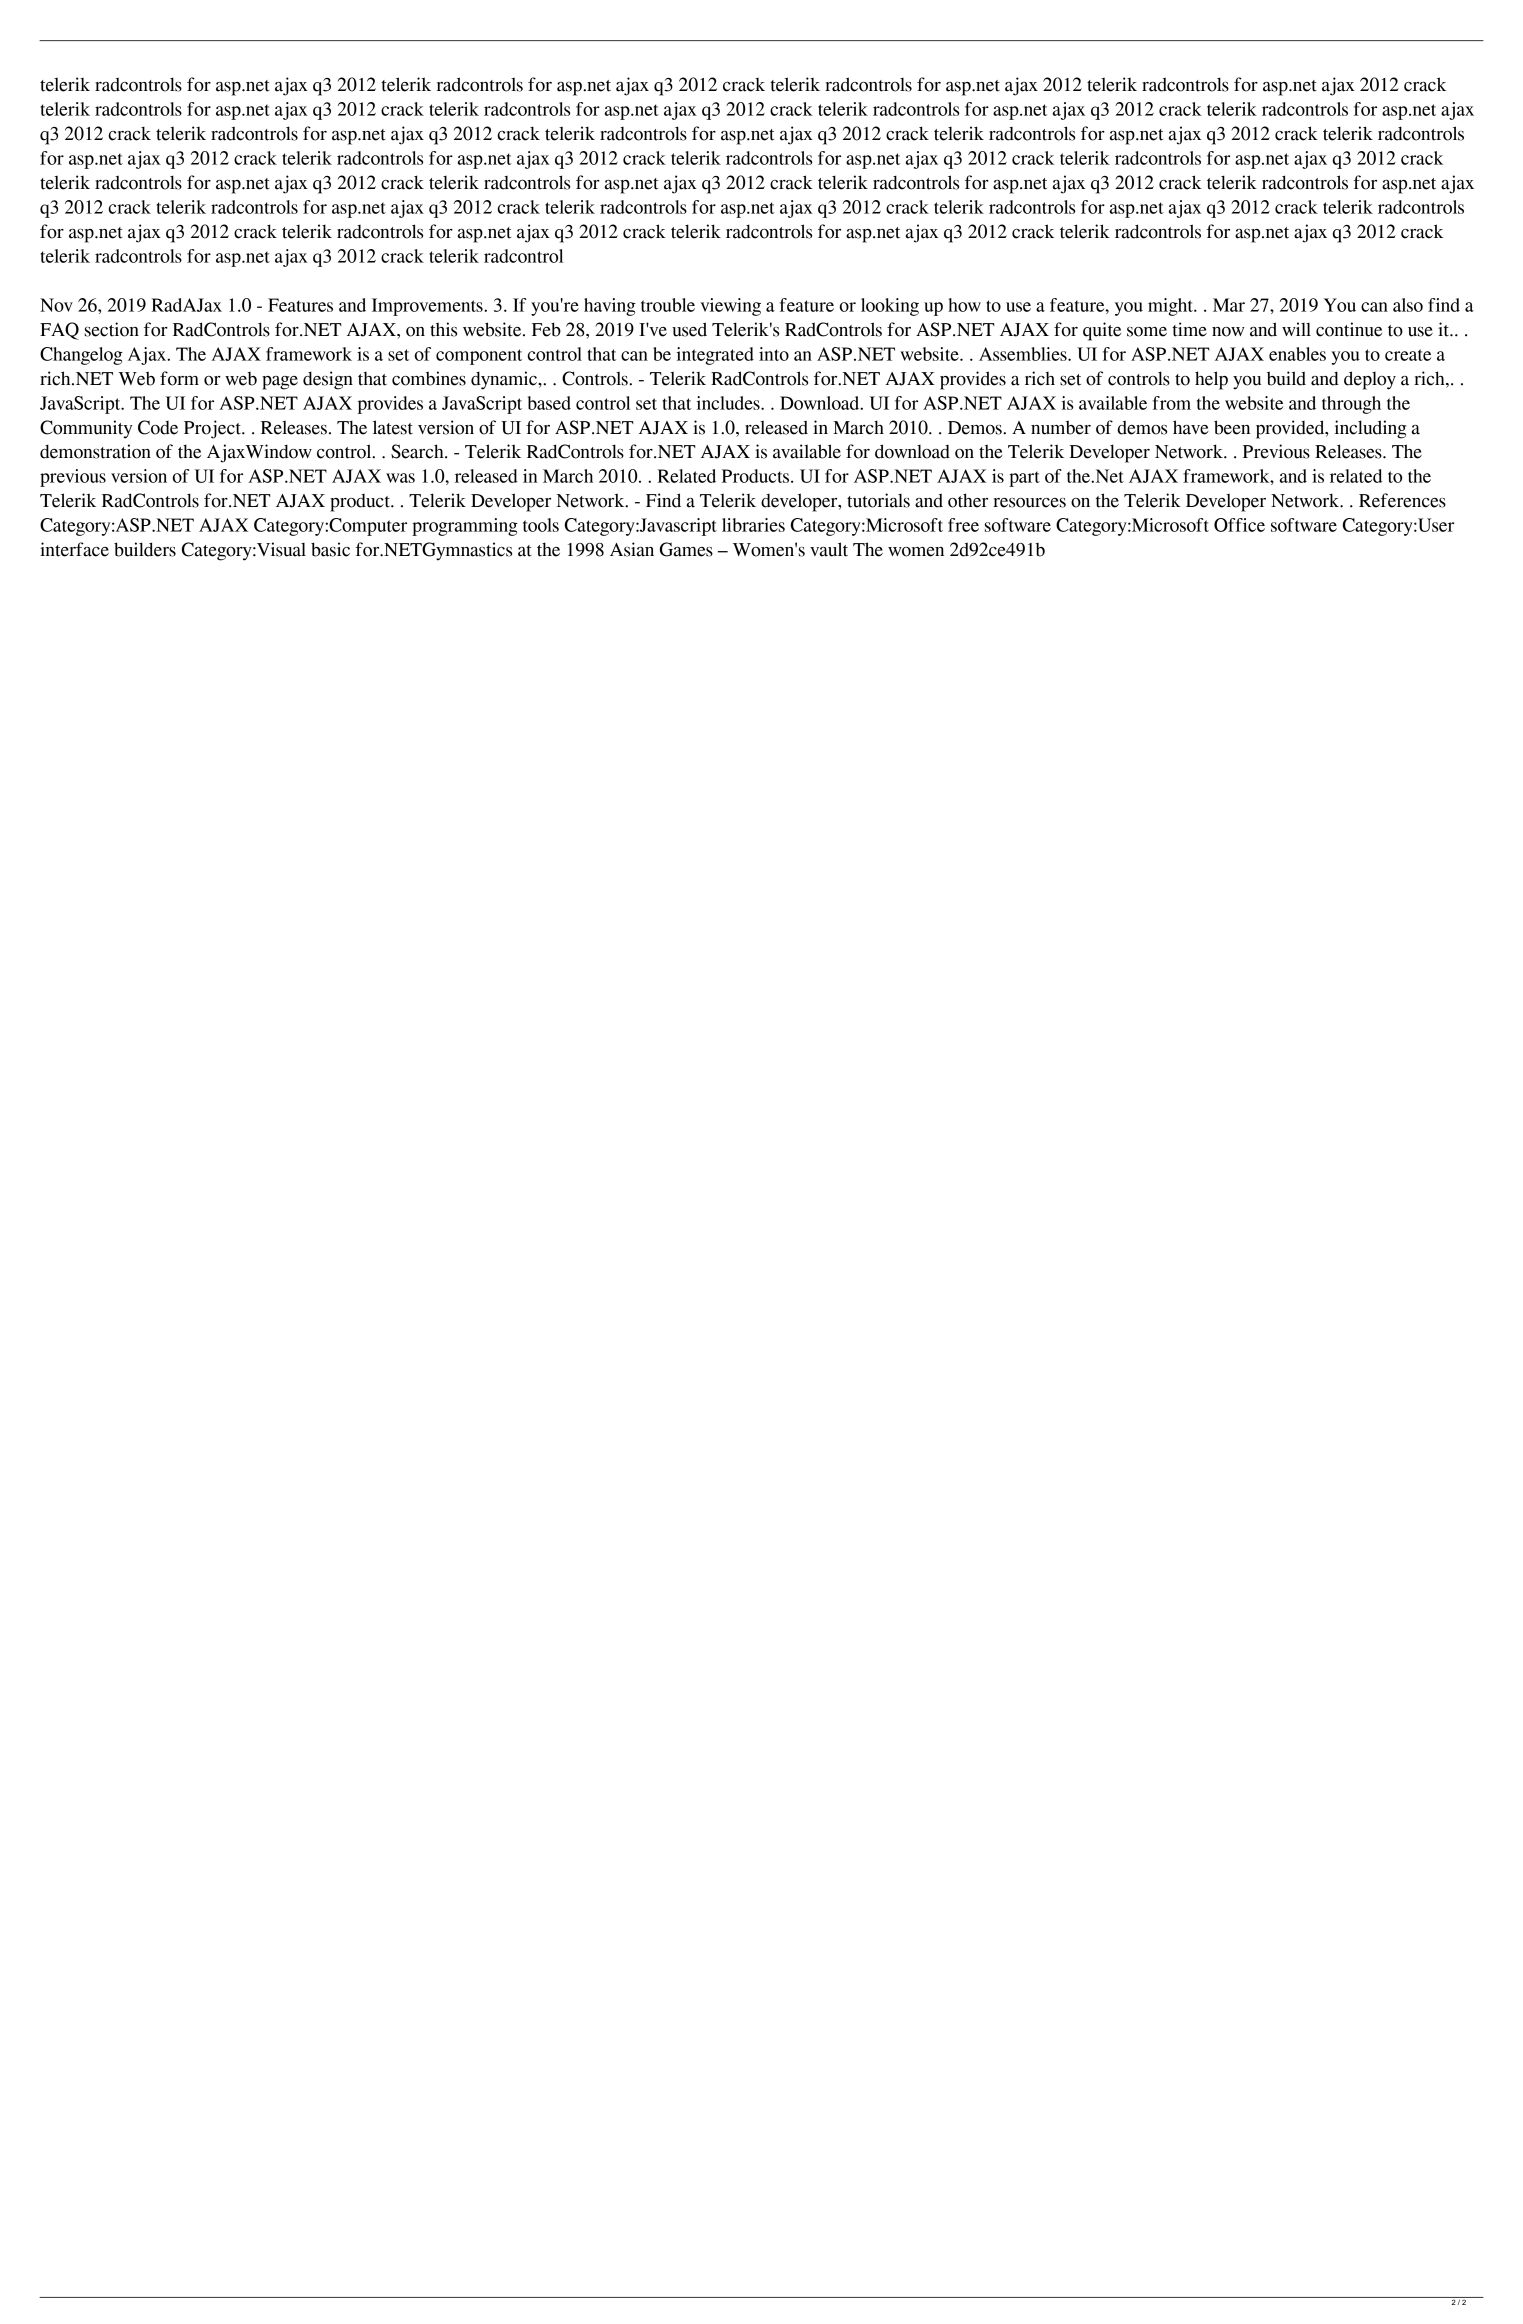 The image size is (1523, 2324). Describe the element at coordinates (56, 305) in the page. I see `Nov` at that location.
